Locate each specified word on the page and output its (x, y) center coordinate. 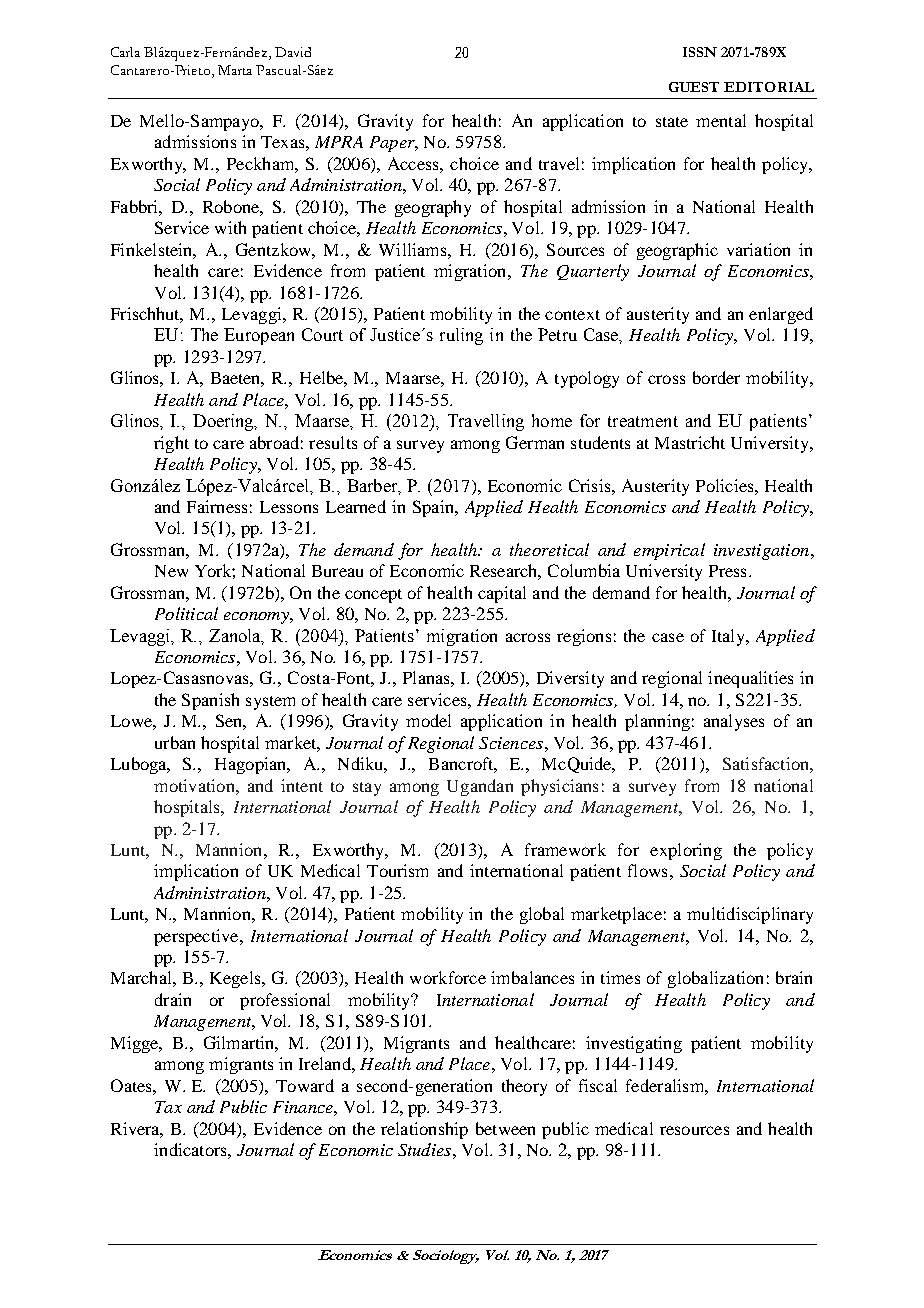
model (428, 720)
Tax (168, 1107)
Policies (726, 485)
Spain (434, 508)
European (259, 336)
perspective (197, 937)
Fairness (217, 506)
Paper (393, 144)
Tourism (397, 870)
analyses (734, 722)
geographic (677, 251)
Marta (235, 70)
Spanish (210, 701)
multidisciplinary (750, 915)
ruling (461, 336)
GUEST (694, 87)
